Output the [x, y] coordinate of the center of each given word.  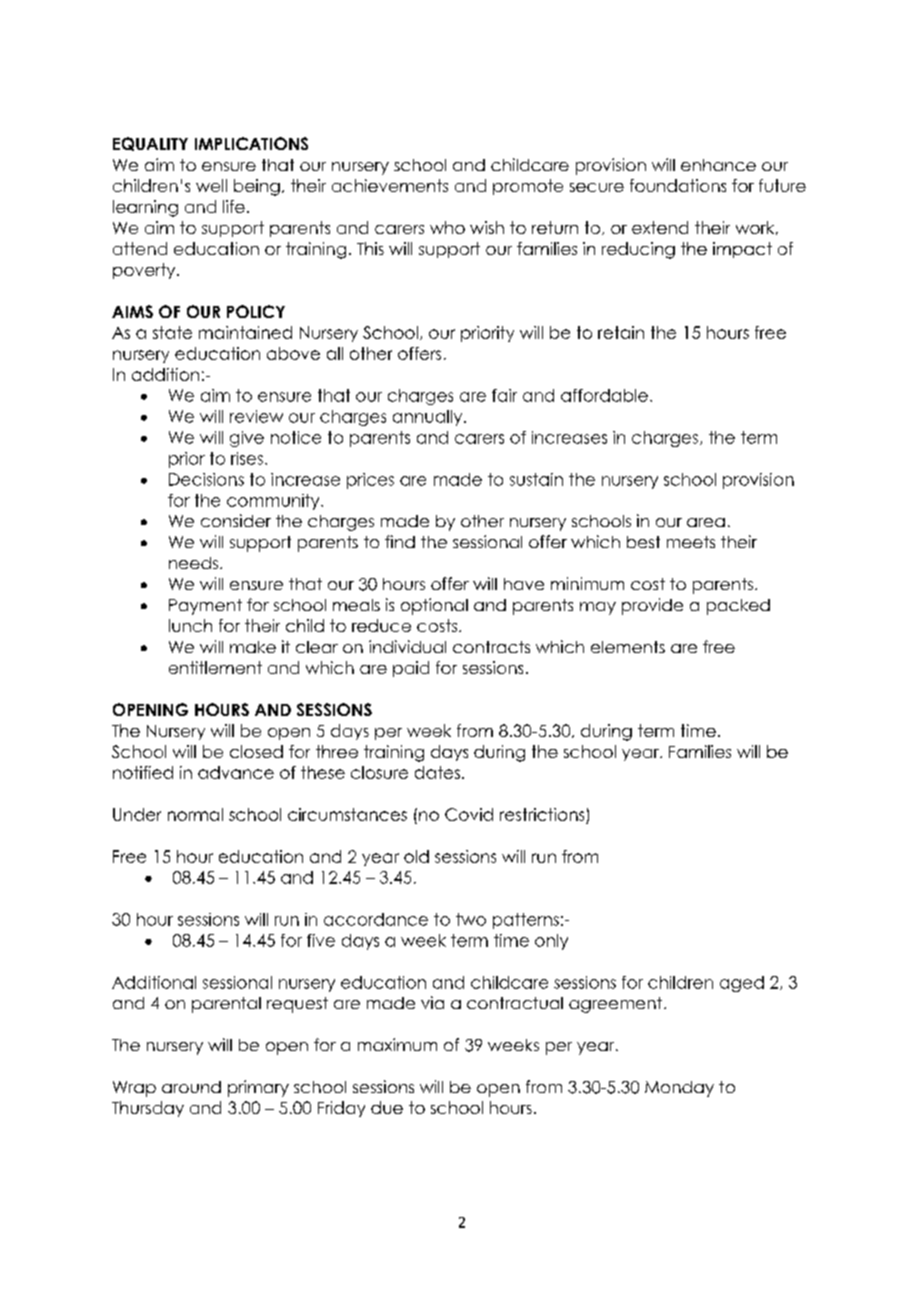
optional [434, 606]
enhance [718, 165]
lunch [190, 625]
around [191, 1087]
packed [738, 607]
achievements [390, 185]
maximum [397, 1044]
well [211, 185]
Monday [679, 1089]
